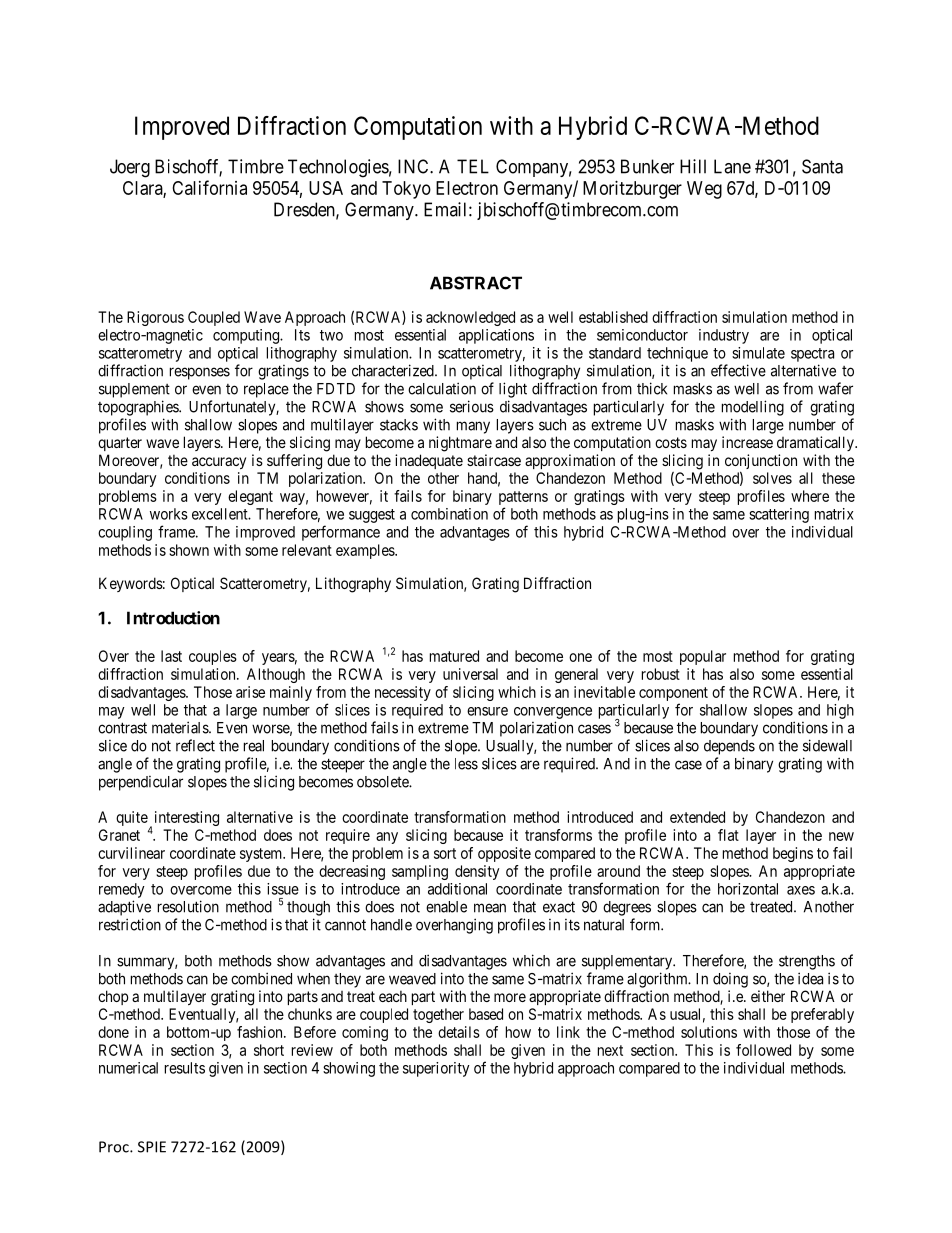 This screenshot has width=952, height=1233. I want to click on less, so click(466, 764).
